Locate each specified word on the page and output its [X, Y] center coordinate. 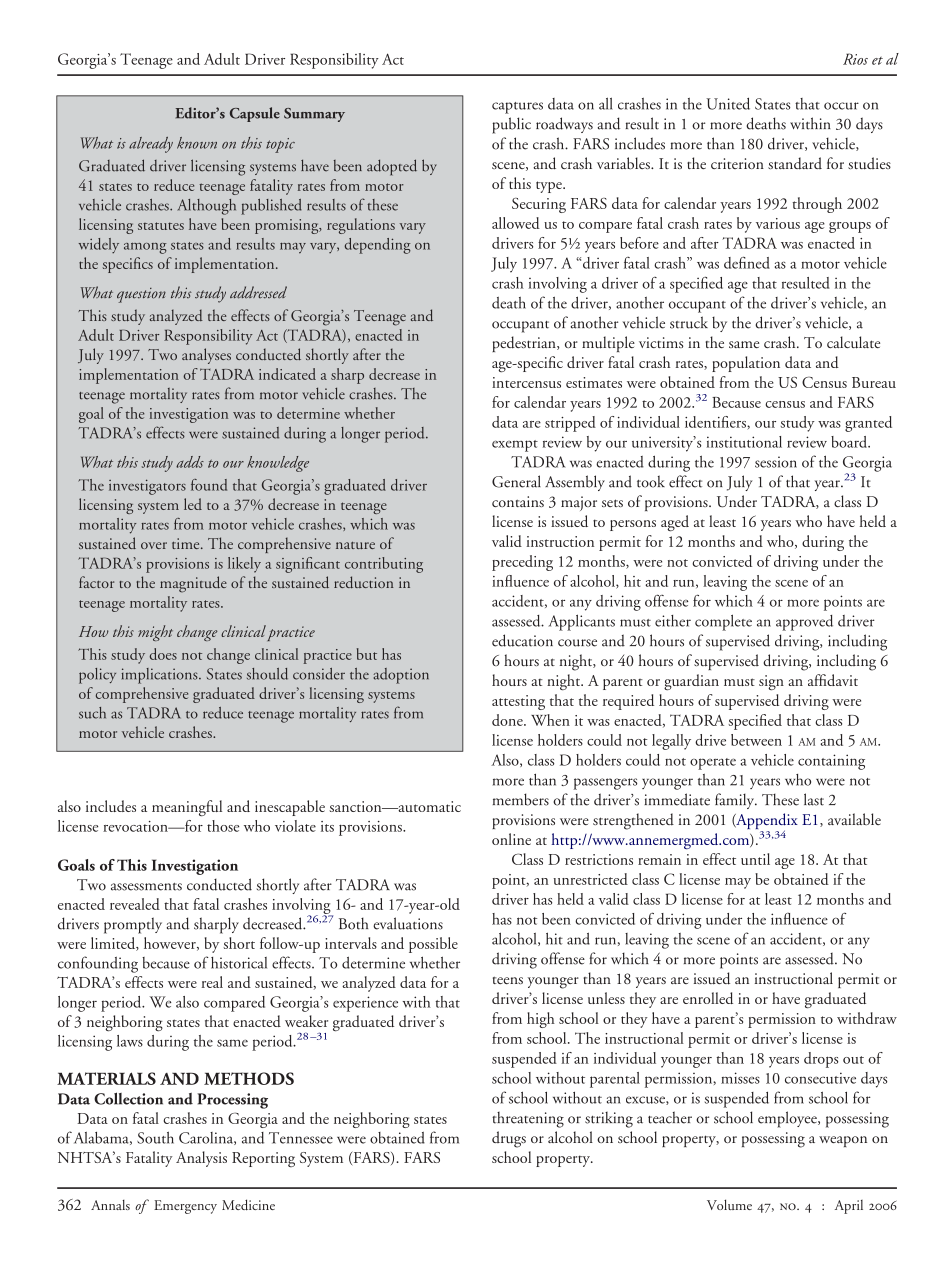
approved [804, 623]
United [728, 104]
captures [517, 108]
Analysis [201, 1159]
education [522, 640]
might [155, 633]
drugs [509, 1139]
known [197, 143]
